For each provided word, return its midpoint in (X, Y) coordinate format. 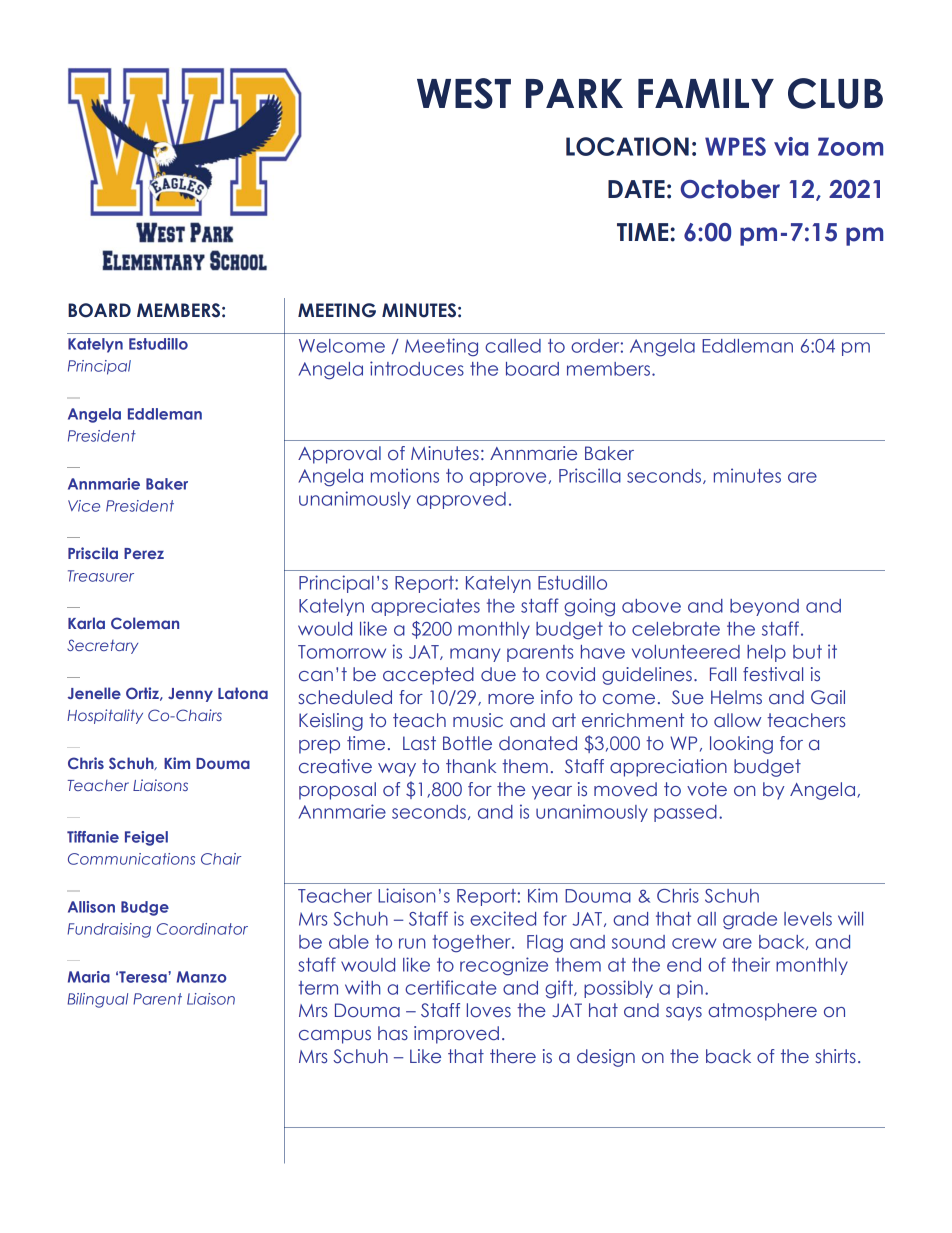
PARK (574, 93)
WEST (464, 93)
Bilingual (97, 1000)
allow (737, 720)
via (791, 146)
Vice (84, 506)
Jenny (190, 695)
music (478, 720)
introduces (417, 368)
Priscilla (590, 475)
